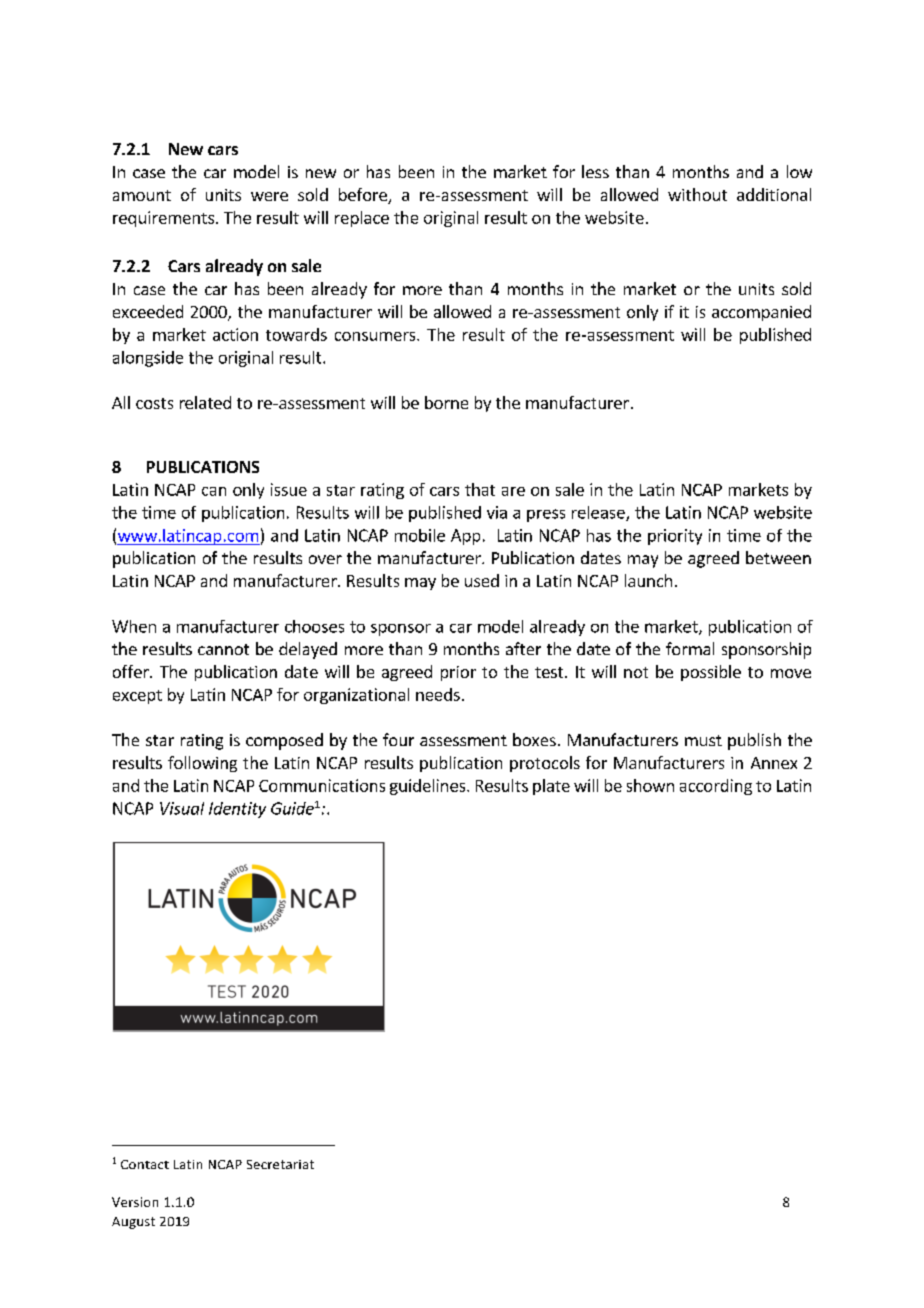 This screenshot has width=924, height=1308. I want to click on before, so click(364, 196).
